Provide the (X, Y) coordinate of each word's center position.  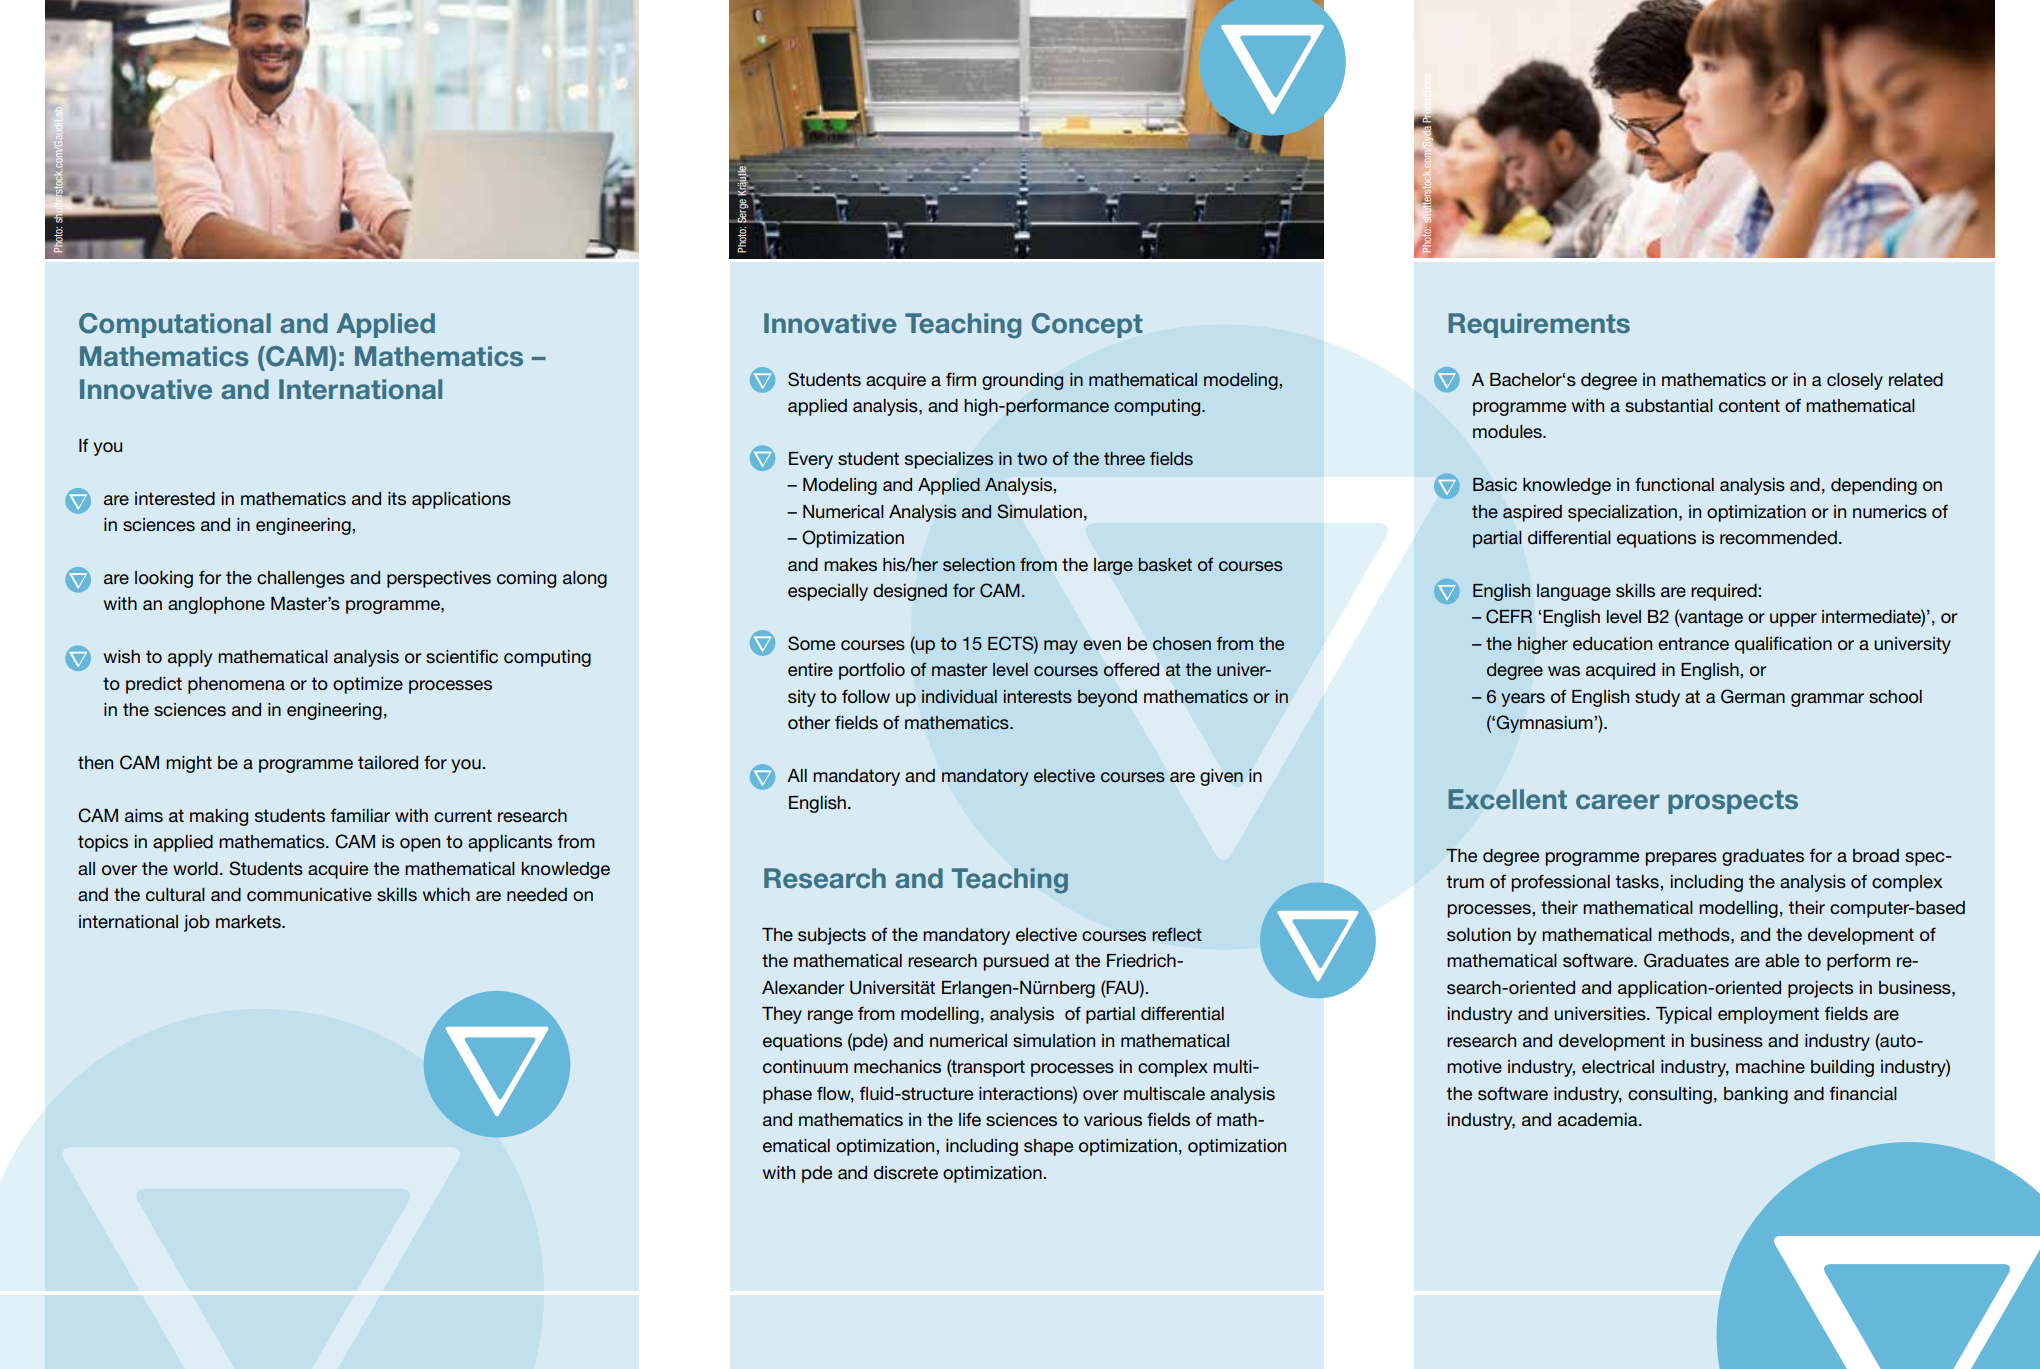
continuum (805, 1067)
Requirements (1539, 325)
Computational (175, 325)
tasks (1638, 882)
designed (910, 592)
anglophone (216, 605)
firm (961, 379)
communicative (309, 895)
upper (1793, 620)
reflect (1177, 934)
